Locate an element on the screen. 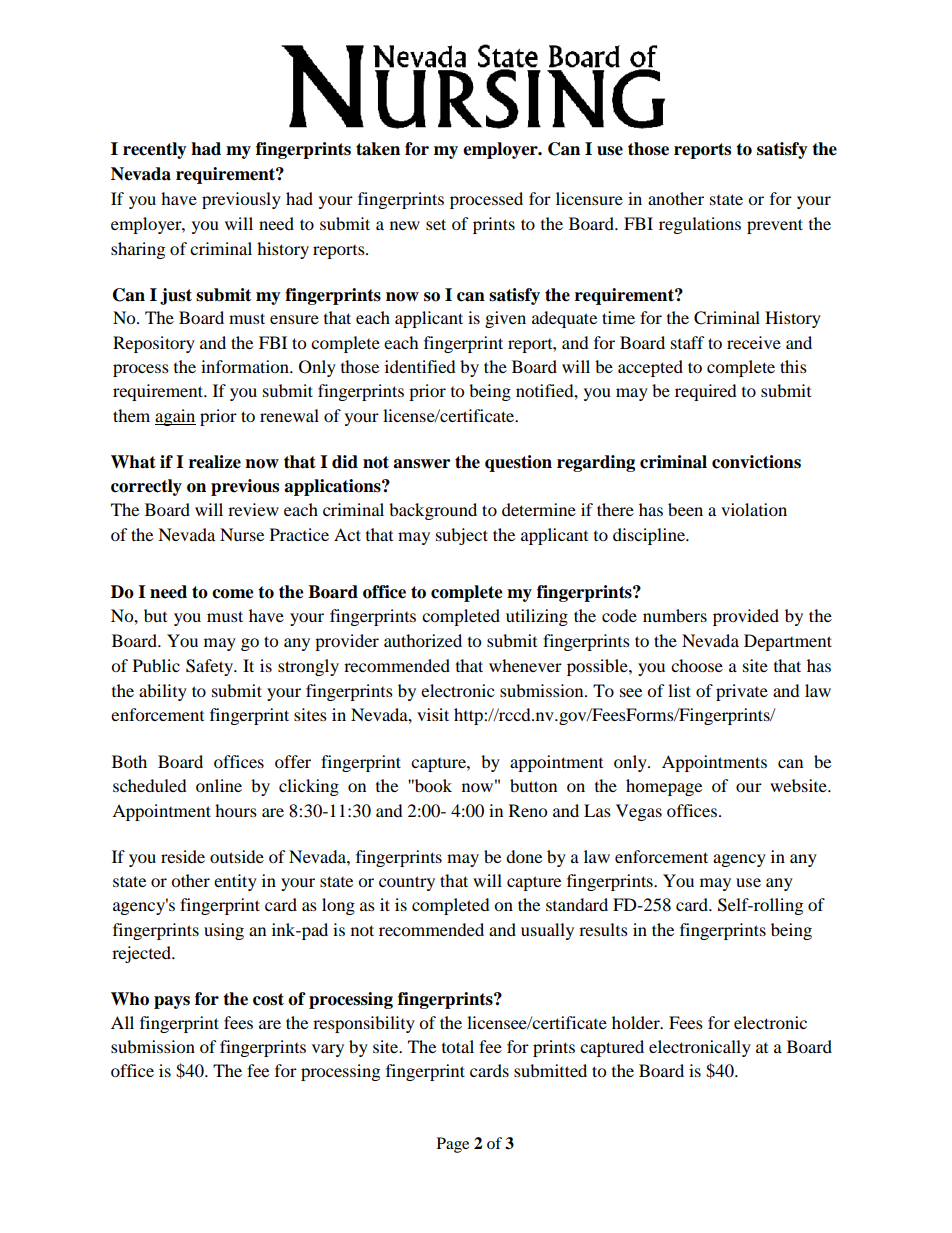 The height and width of the screenshot is (1233, 952). come is located at coordinates (233, 594).
